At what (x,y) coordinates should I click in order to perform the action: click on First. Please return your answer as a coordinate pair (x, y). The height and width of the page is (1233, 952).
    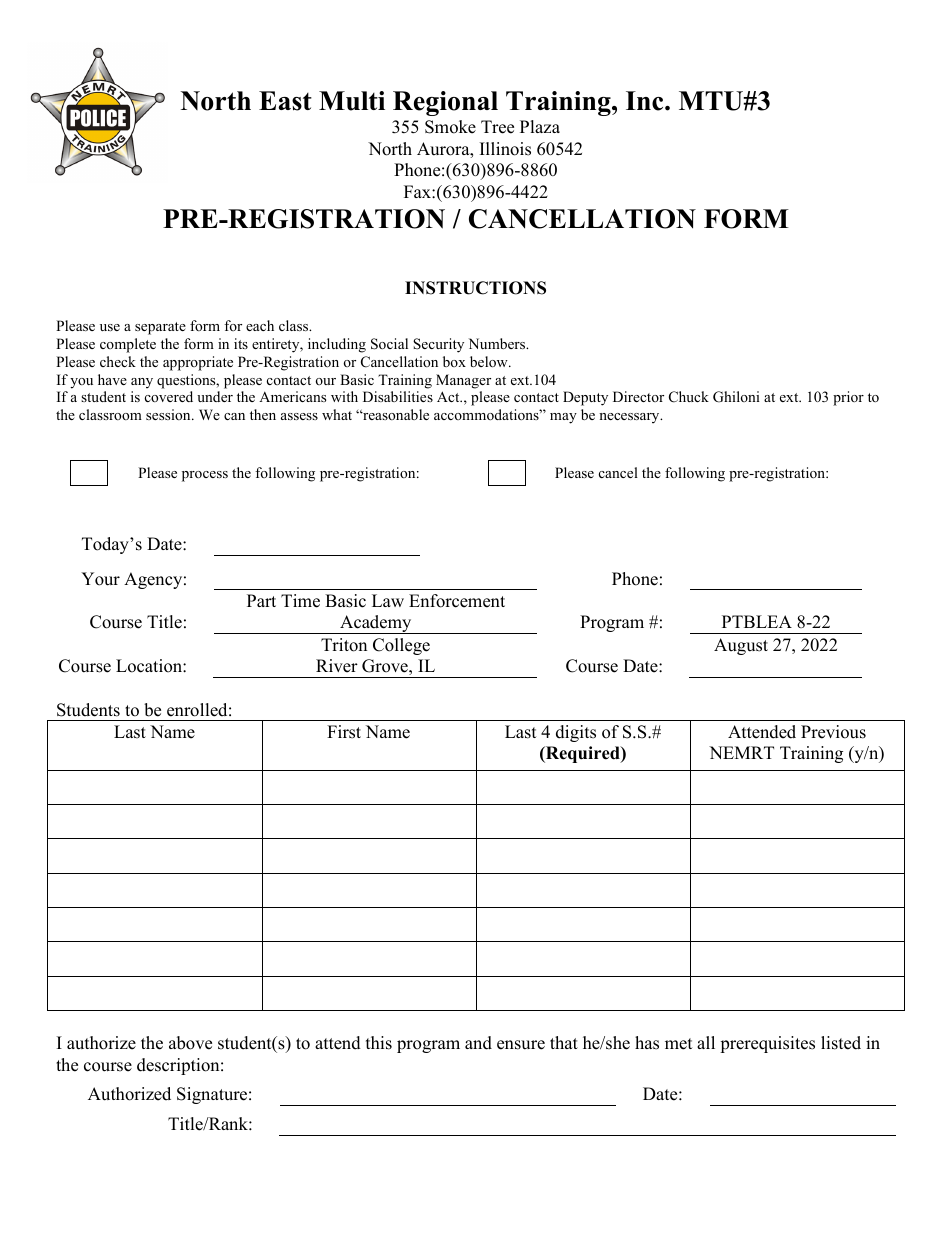
    Looking at the image, I should click on (344, 732).
